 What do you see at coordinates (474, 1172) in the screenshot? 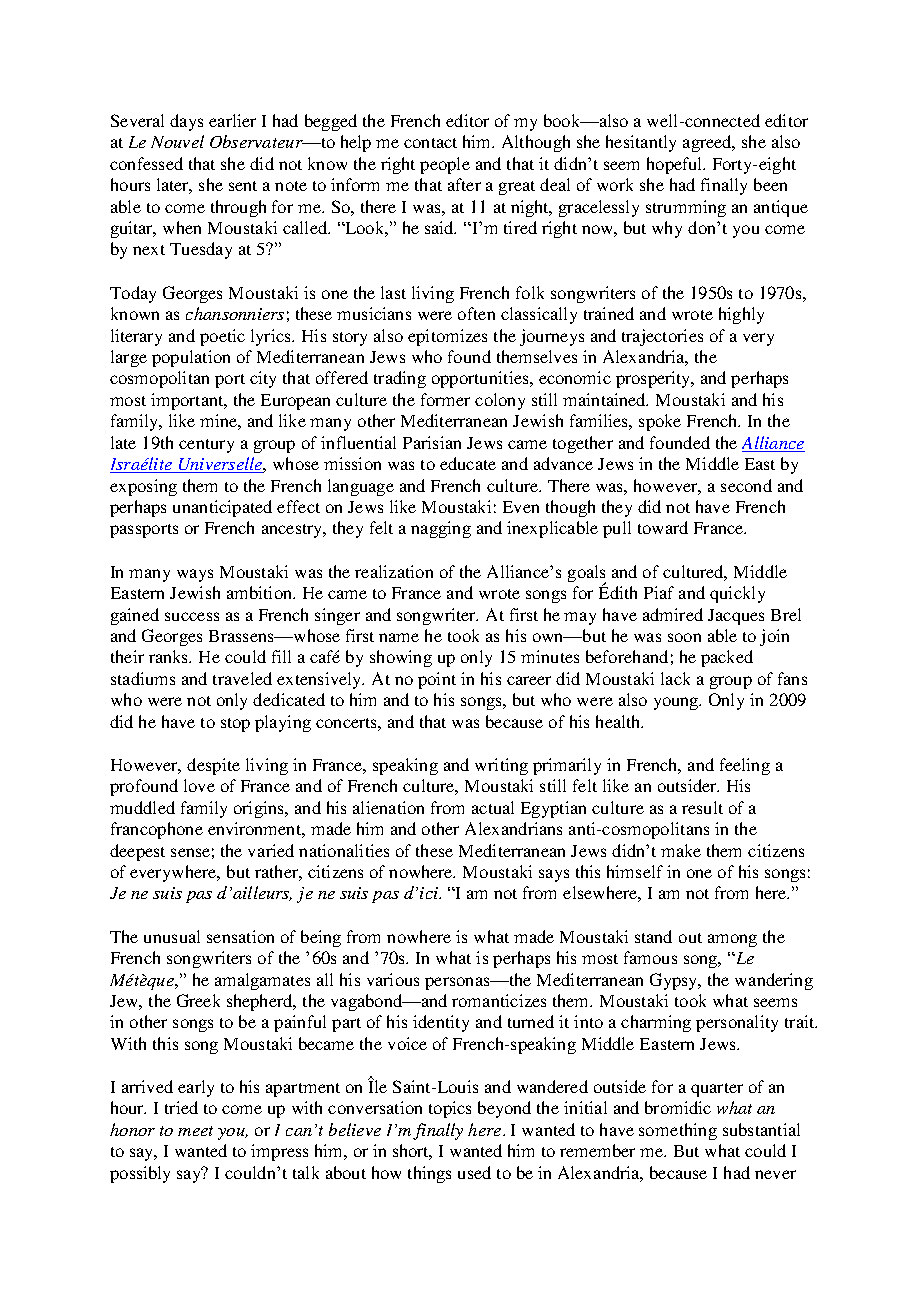
I see `used` at bounding box center [474, 1172].
